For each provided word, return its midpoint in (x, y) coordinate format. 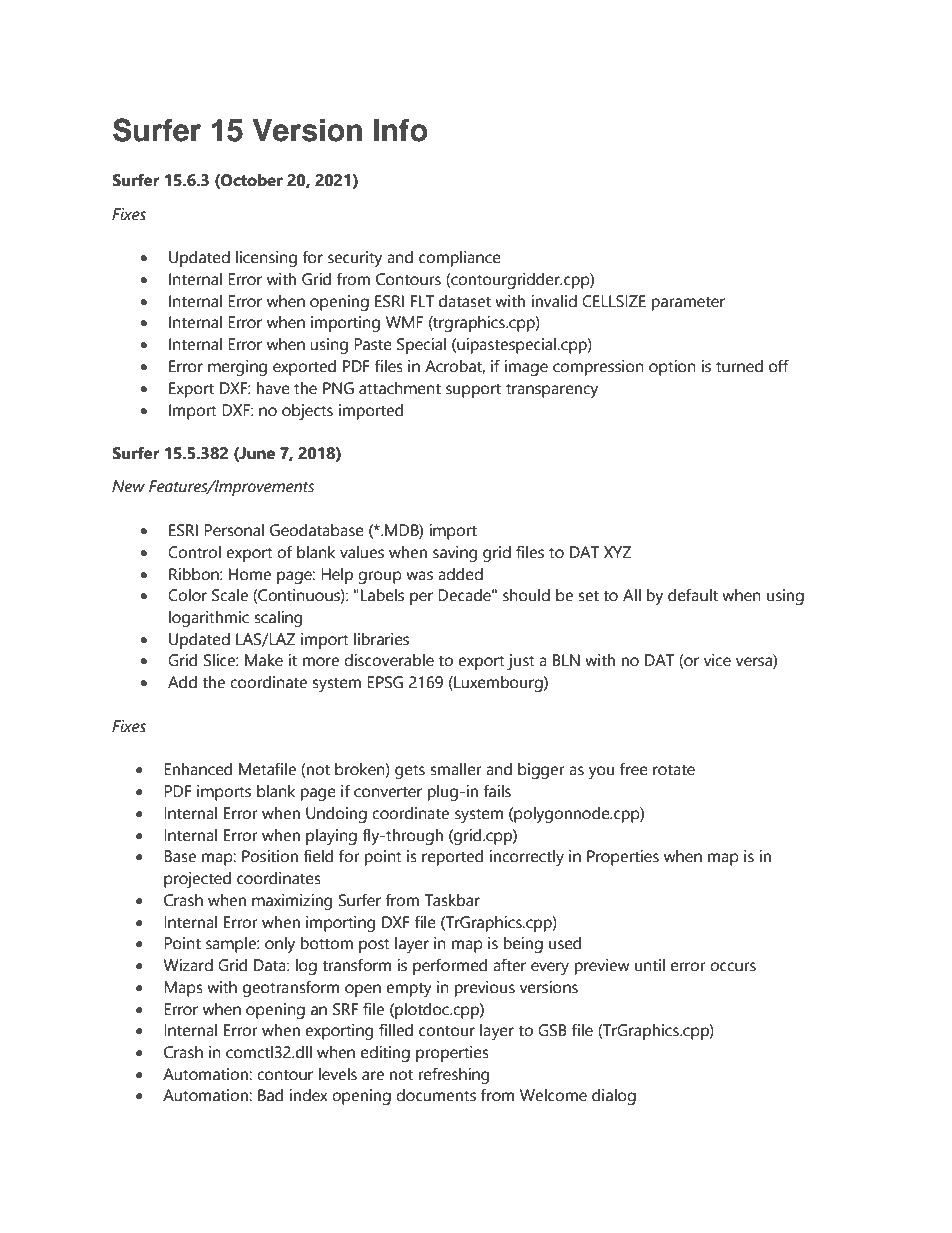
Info (401, 130)
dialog (614, 1097)
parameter (688, 303)
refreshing (454, 1075)
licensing (266, 259)
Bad (270, 1095)
